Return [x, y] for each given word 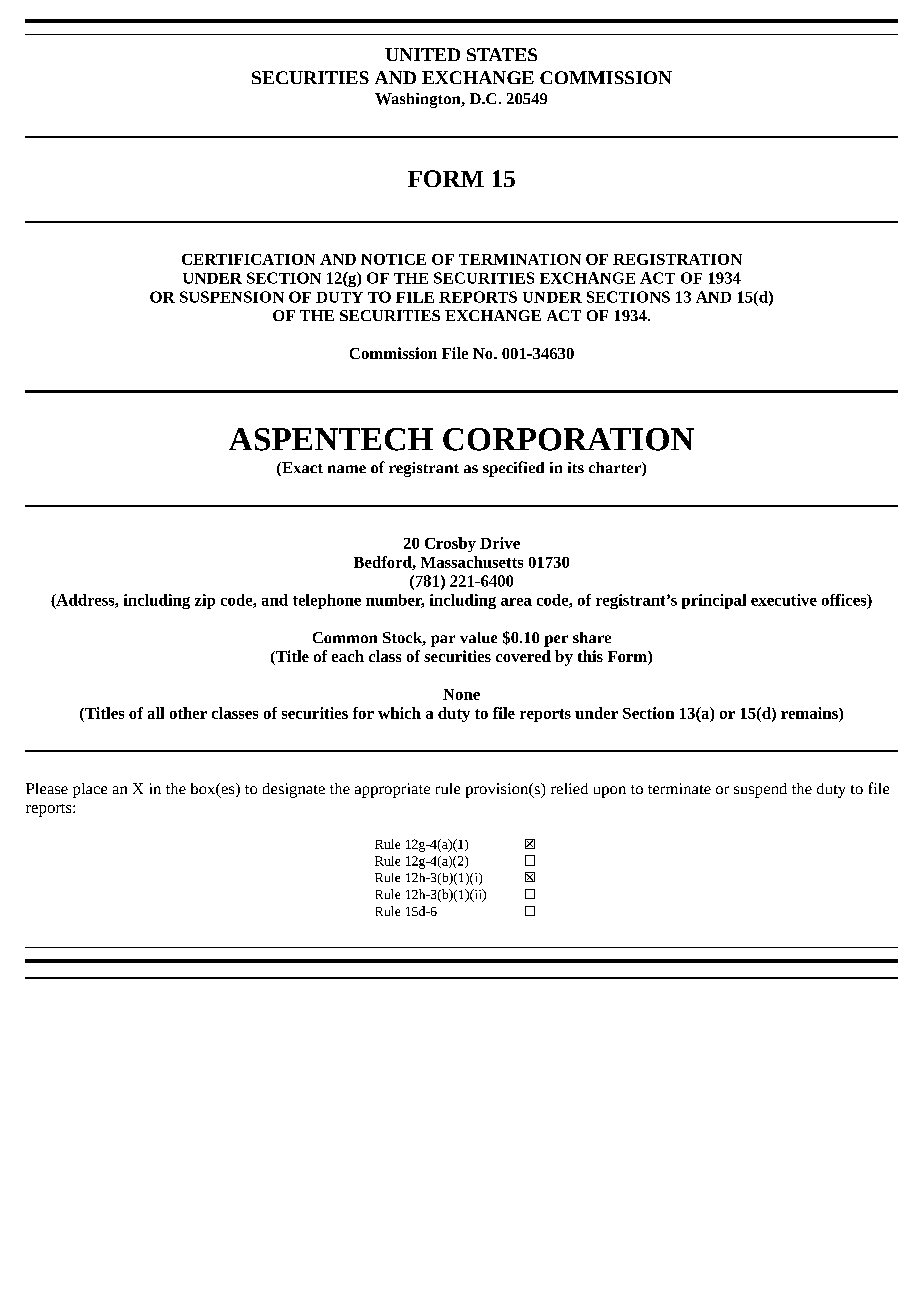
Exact [301, 469]
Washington [419, 100]
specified [513, 469]
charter [616, 469]
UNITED [422, 54]
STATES [502, 54]
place [90, 790]
